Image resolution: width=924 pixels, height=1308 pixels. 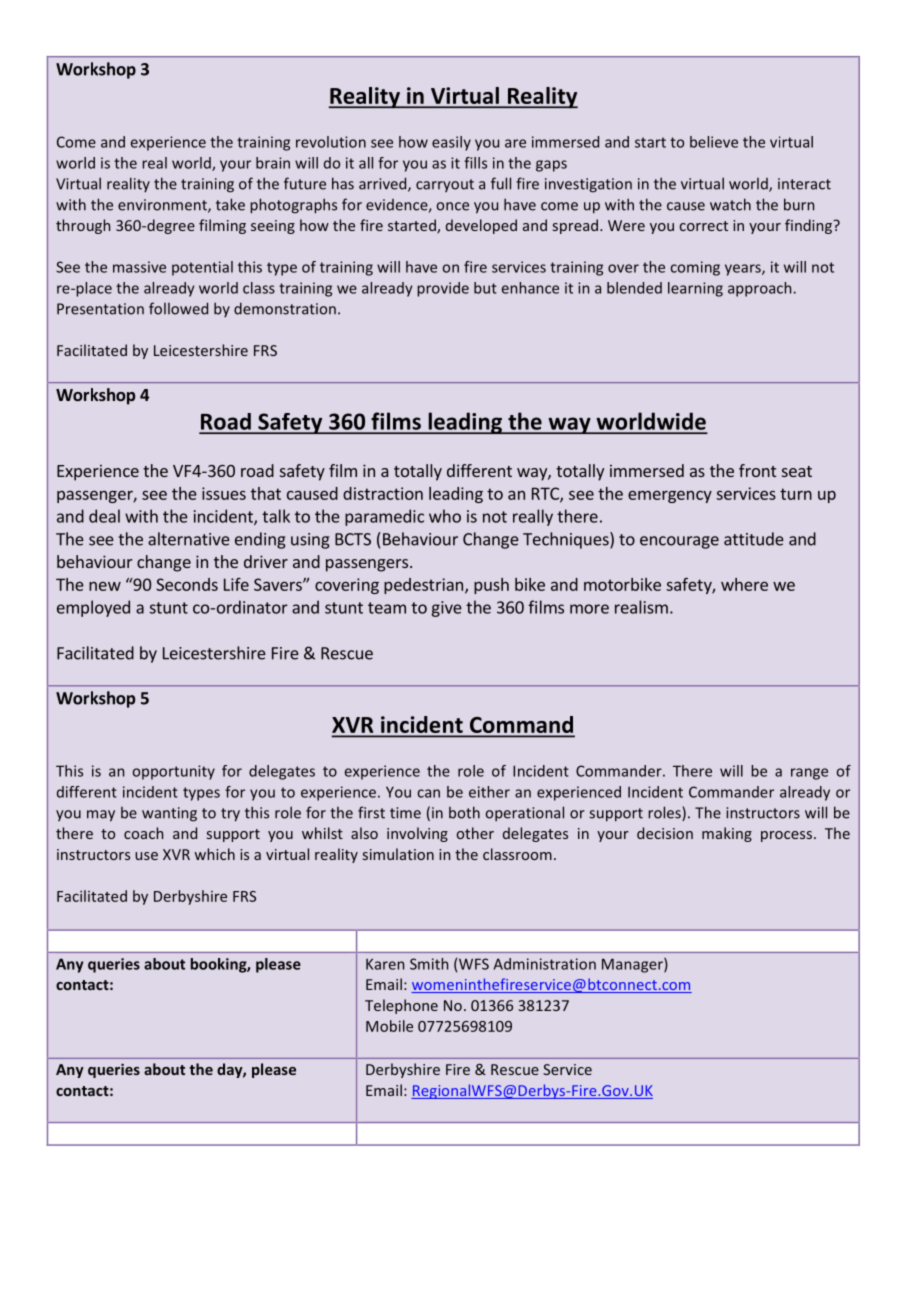 I want to click on Karen, so click(x=385, y=964).
